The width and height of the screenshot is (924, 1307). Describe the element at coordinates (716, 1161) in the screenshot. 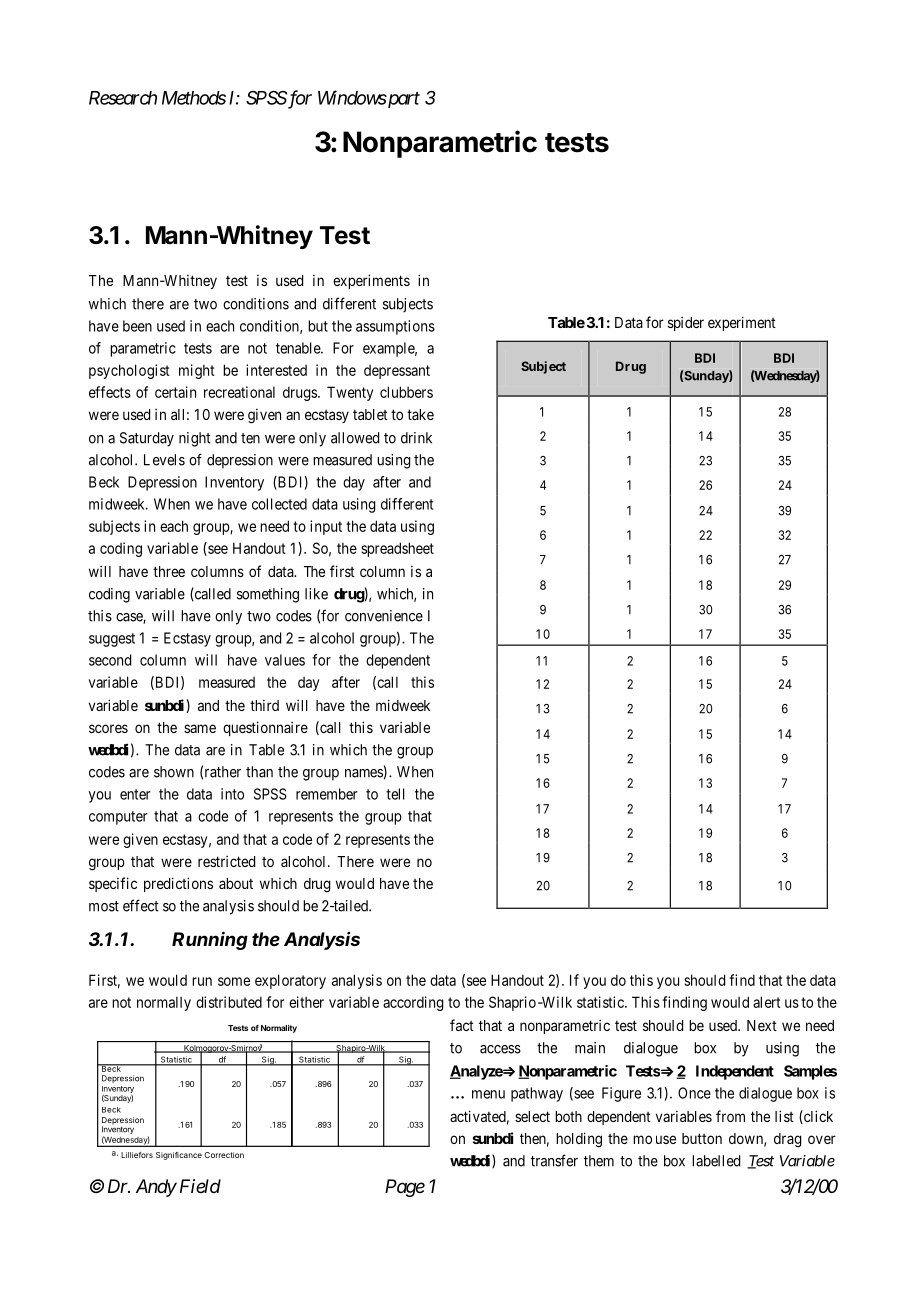

I see `labelled` at that location.
